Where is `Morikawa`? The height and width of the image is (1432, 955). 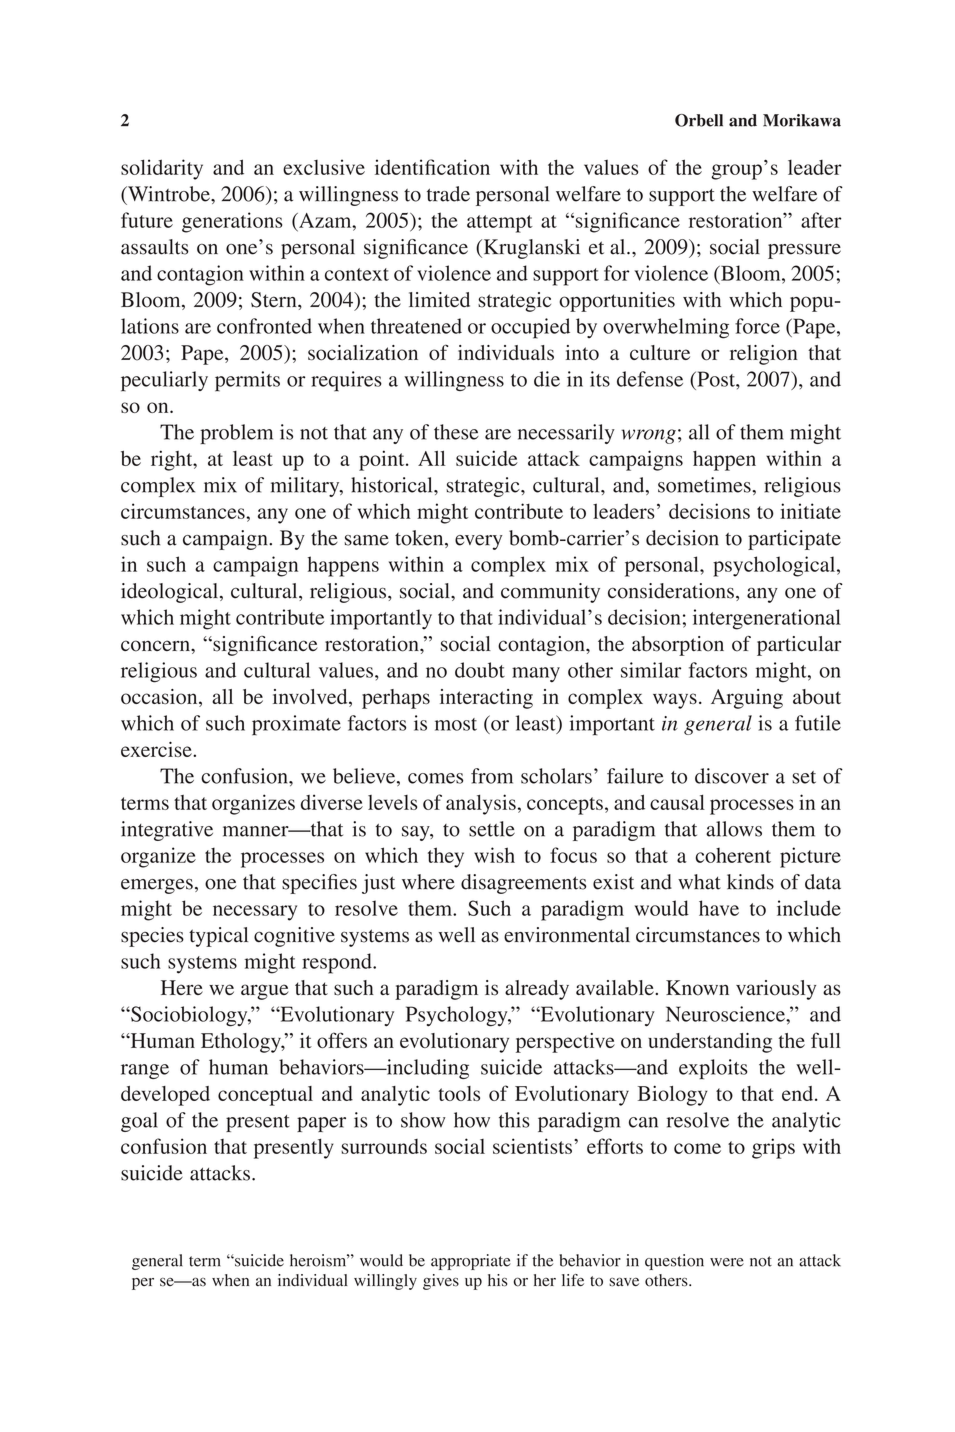 Morikawa is located at coordinates (802, 120).
